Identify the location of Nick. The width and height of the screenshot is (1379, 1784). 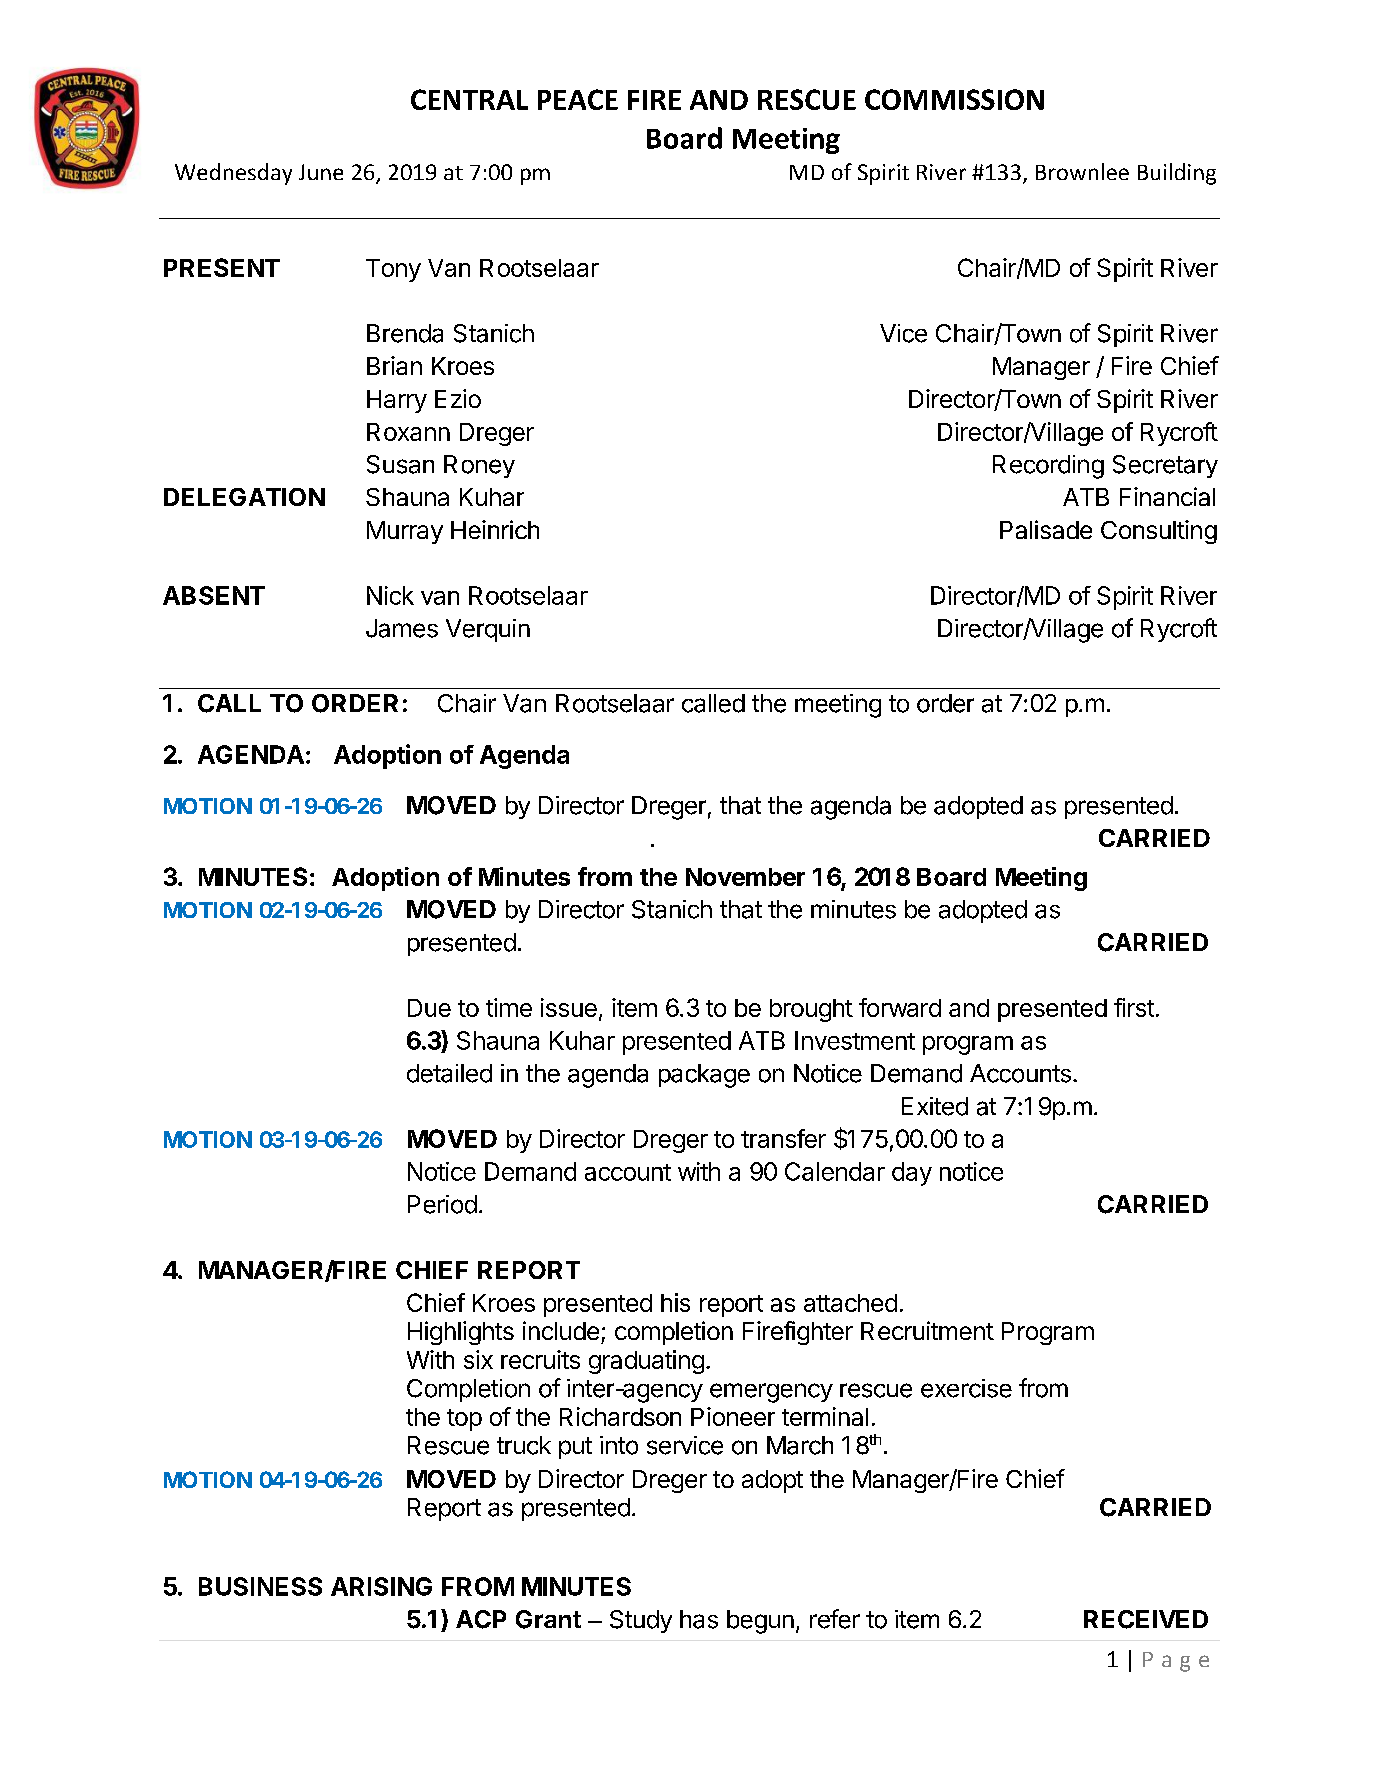
(390, 595).
